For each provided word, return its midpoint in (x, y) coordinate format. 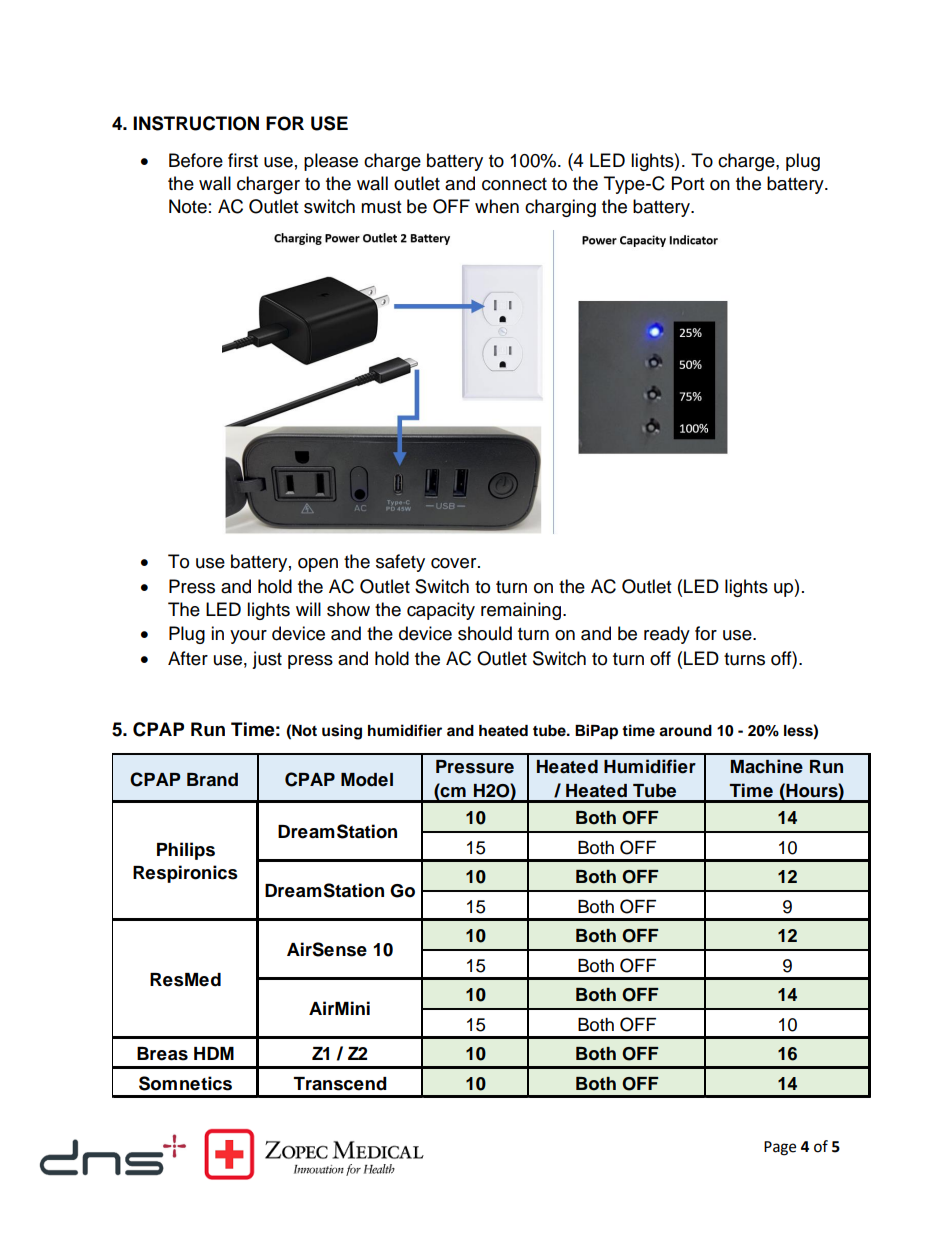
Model (367, 780)
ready (667, 635)
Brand (212, 780)
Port (688, 183)
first (243, 160)
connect (514, 184)
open (318, 565)
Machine (767, 766)
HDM (214, 1053)
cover (455, 563)
